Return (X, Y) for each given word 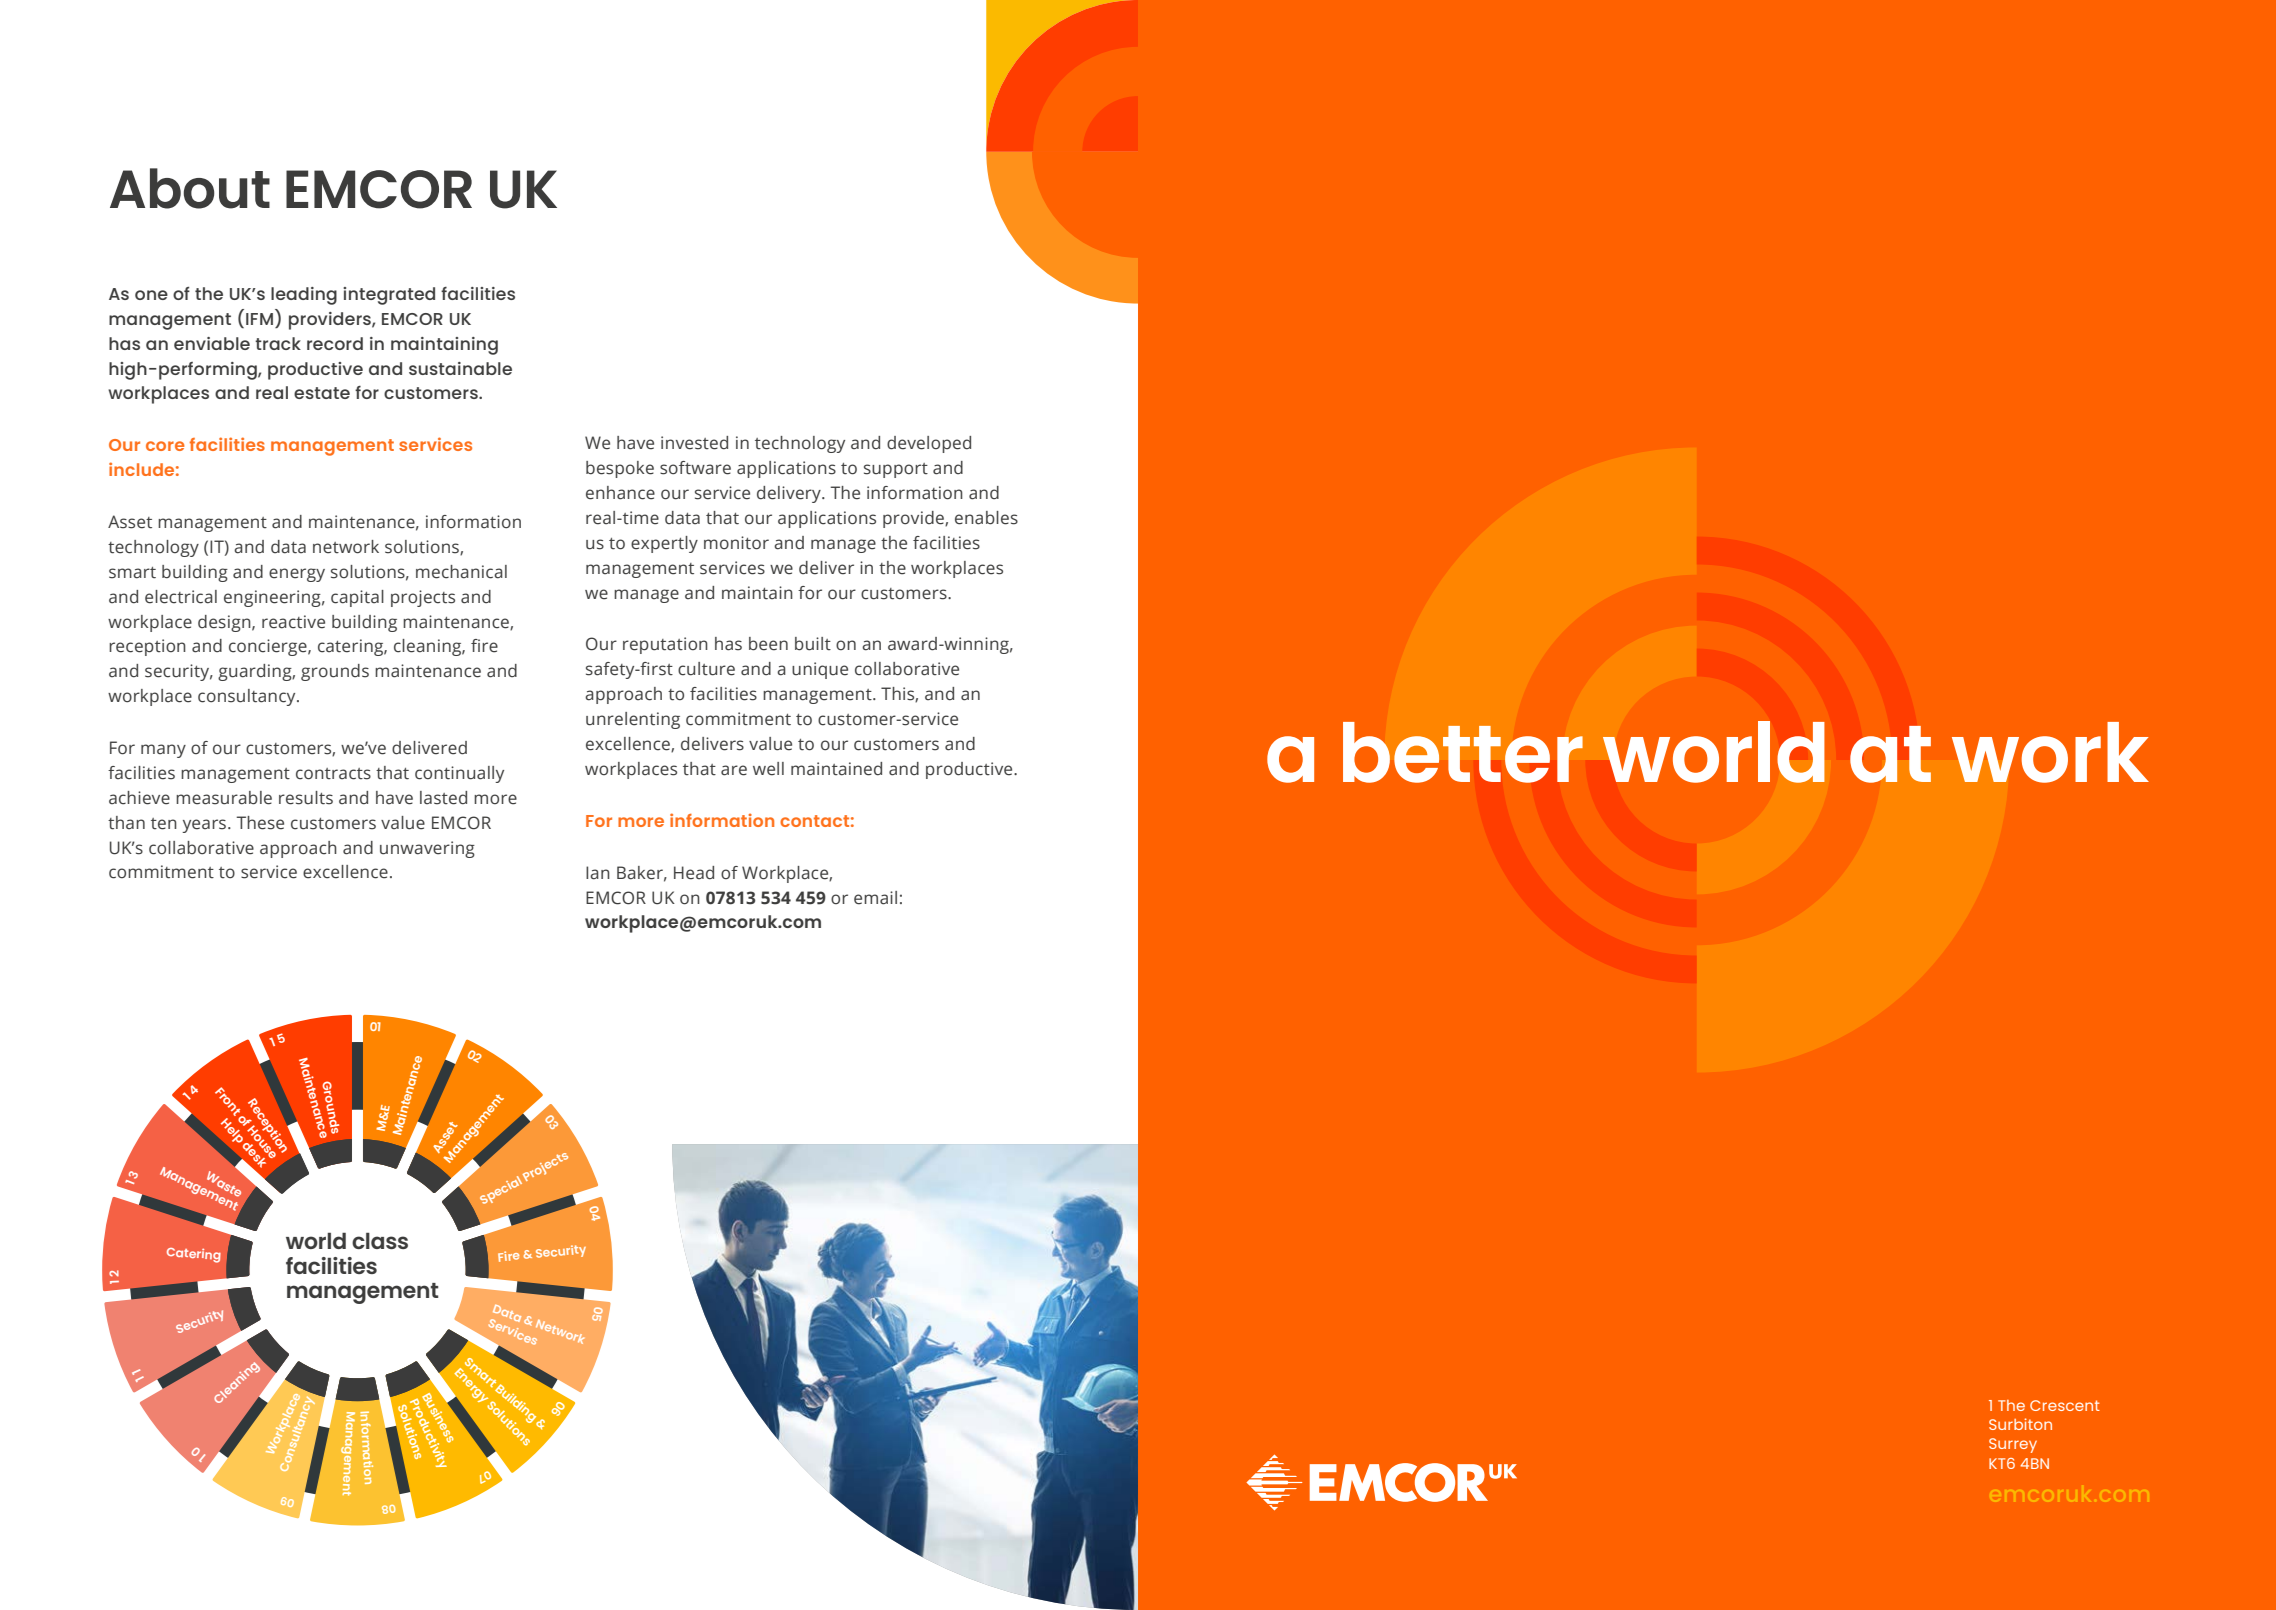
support (896, 470)
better (1463, 752)
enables (986, 518)
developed (929, 444)
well (768, 769)
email (875, 898)
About (190, 188)
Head (694, 873)
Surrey (2013, 1445)
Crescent (2065, 1405)
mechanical (461, 572)
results (306, 798)
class (380, 1240)
